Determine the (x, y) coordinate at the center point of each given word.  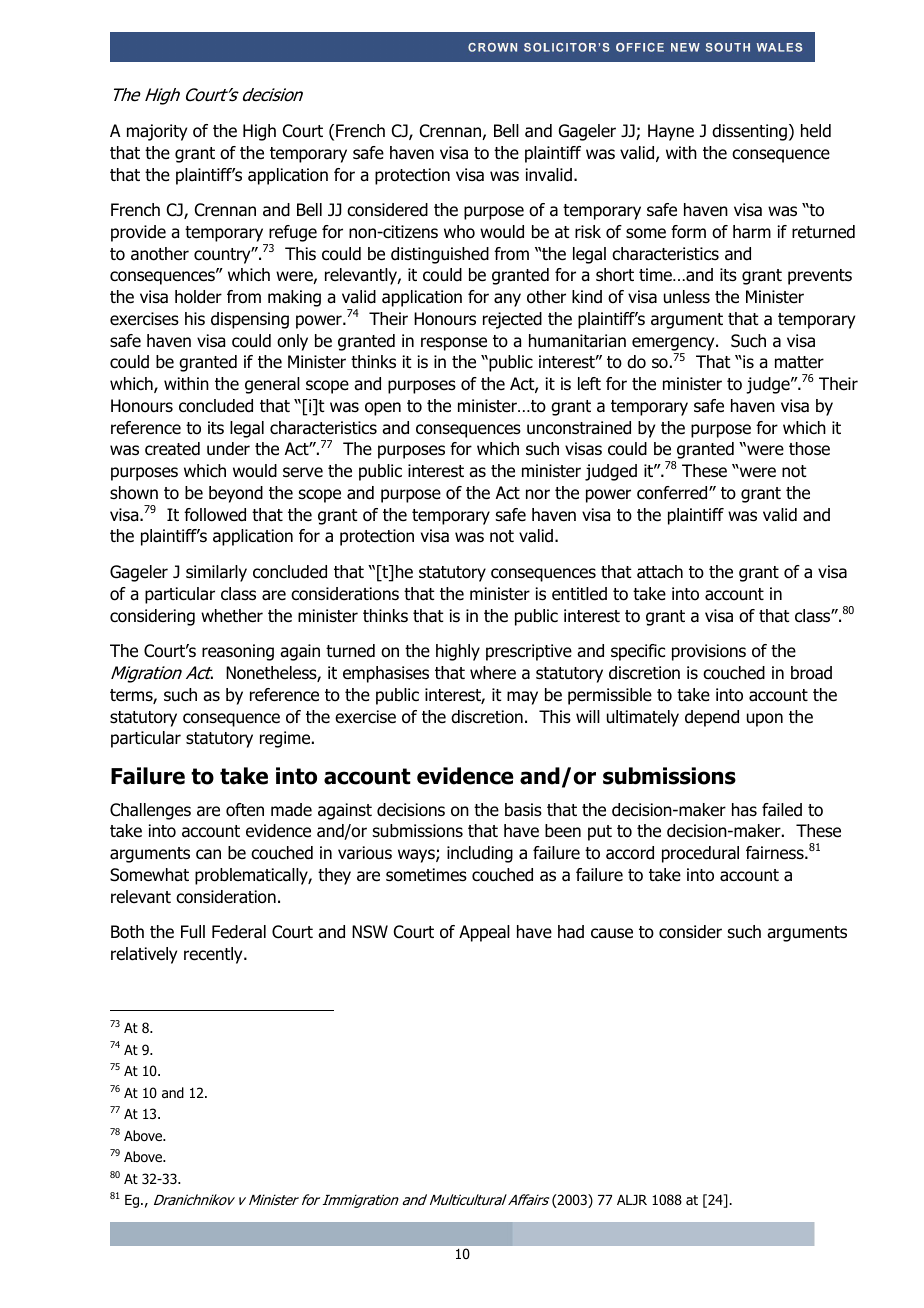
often (245, 810)
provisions (709, 652)
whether (232, 616)
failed (782, 810)
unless (687, 297)
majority (157, 132)
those (809, 449)
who (459, 232)
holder (198, 297)
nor (538, 494)
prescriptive (529, 652)
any (507, 300)
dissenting (749, 132)
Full (193, 932)
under (228, 449)
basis (523, 810)
